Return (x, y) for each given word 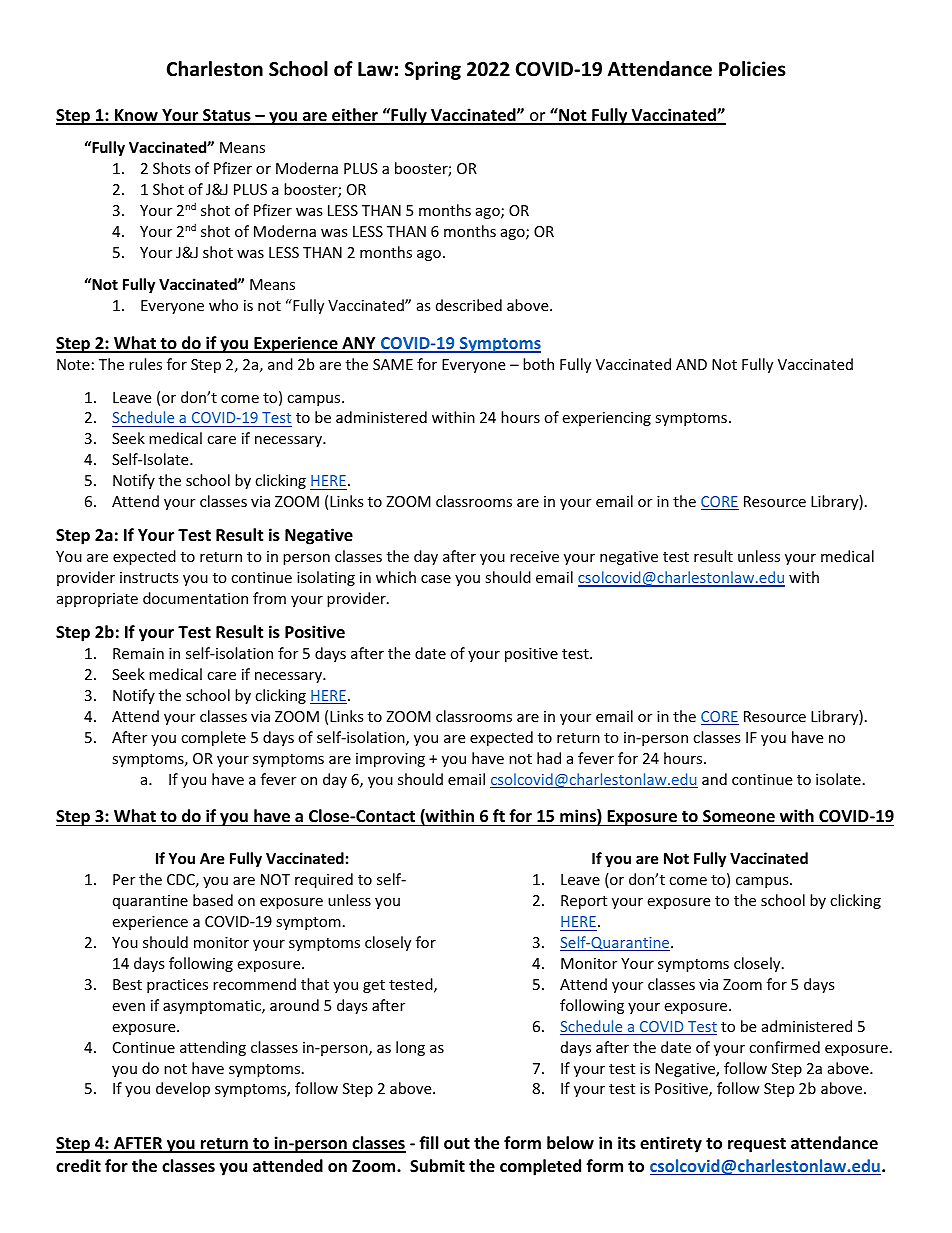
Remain (138, 653)
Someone (739, 816)
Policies (752, 69)
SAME (393, 364)
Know (136, 116)
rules (145, 364)
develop (183, 1089)
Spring (433, 70)
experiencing (606, 419)
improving (390, 760)
